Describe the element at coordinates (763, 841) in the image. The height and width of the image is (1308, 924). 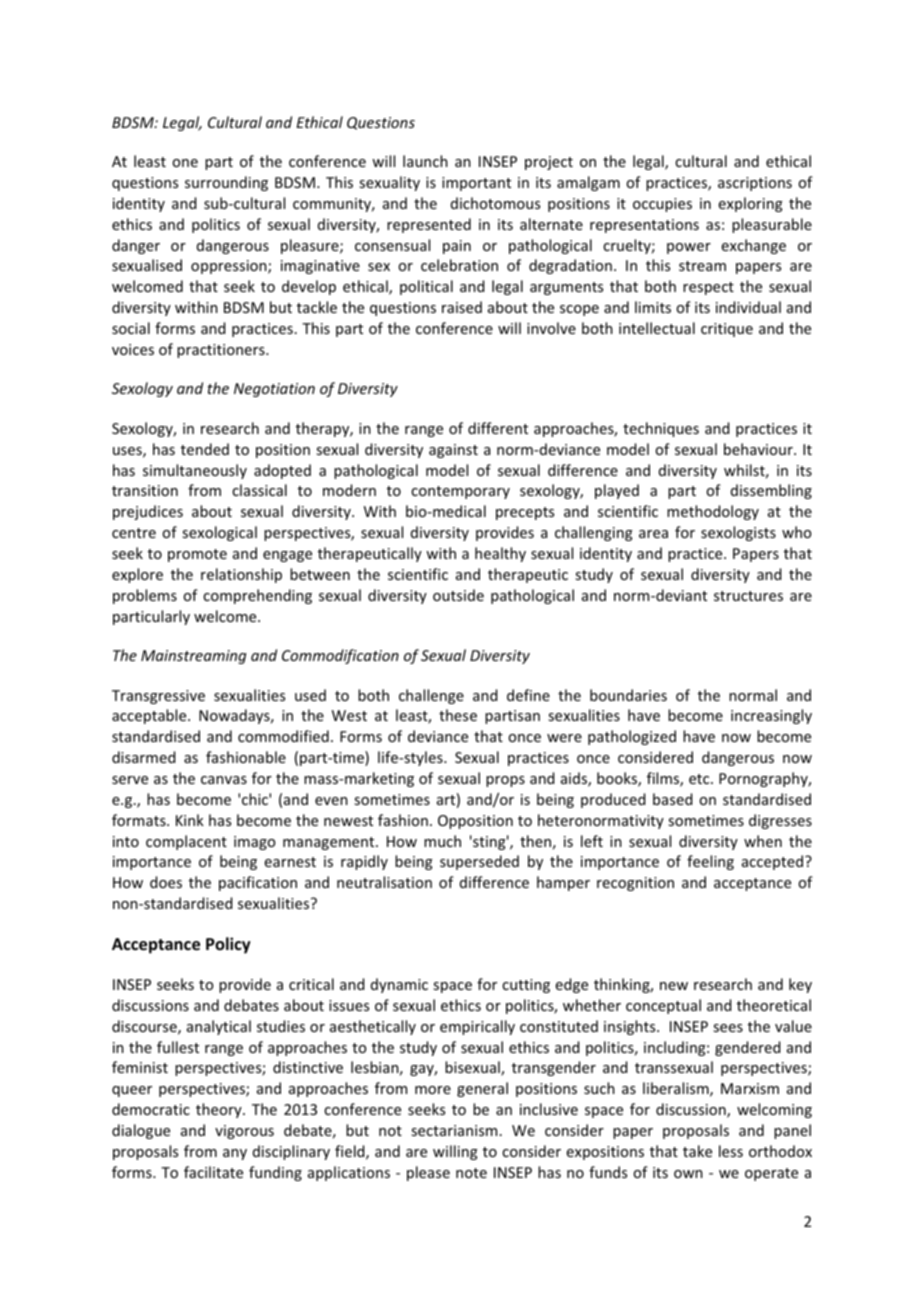
I see `when` at that location.
